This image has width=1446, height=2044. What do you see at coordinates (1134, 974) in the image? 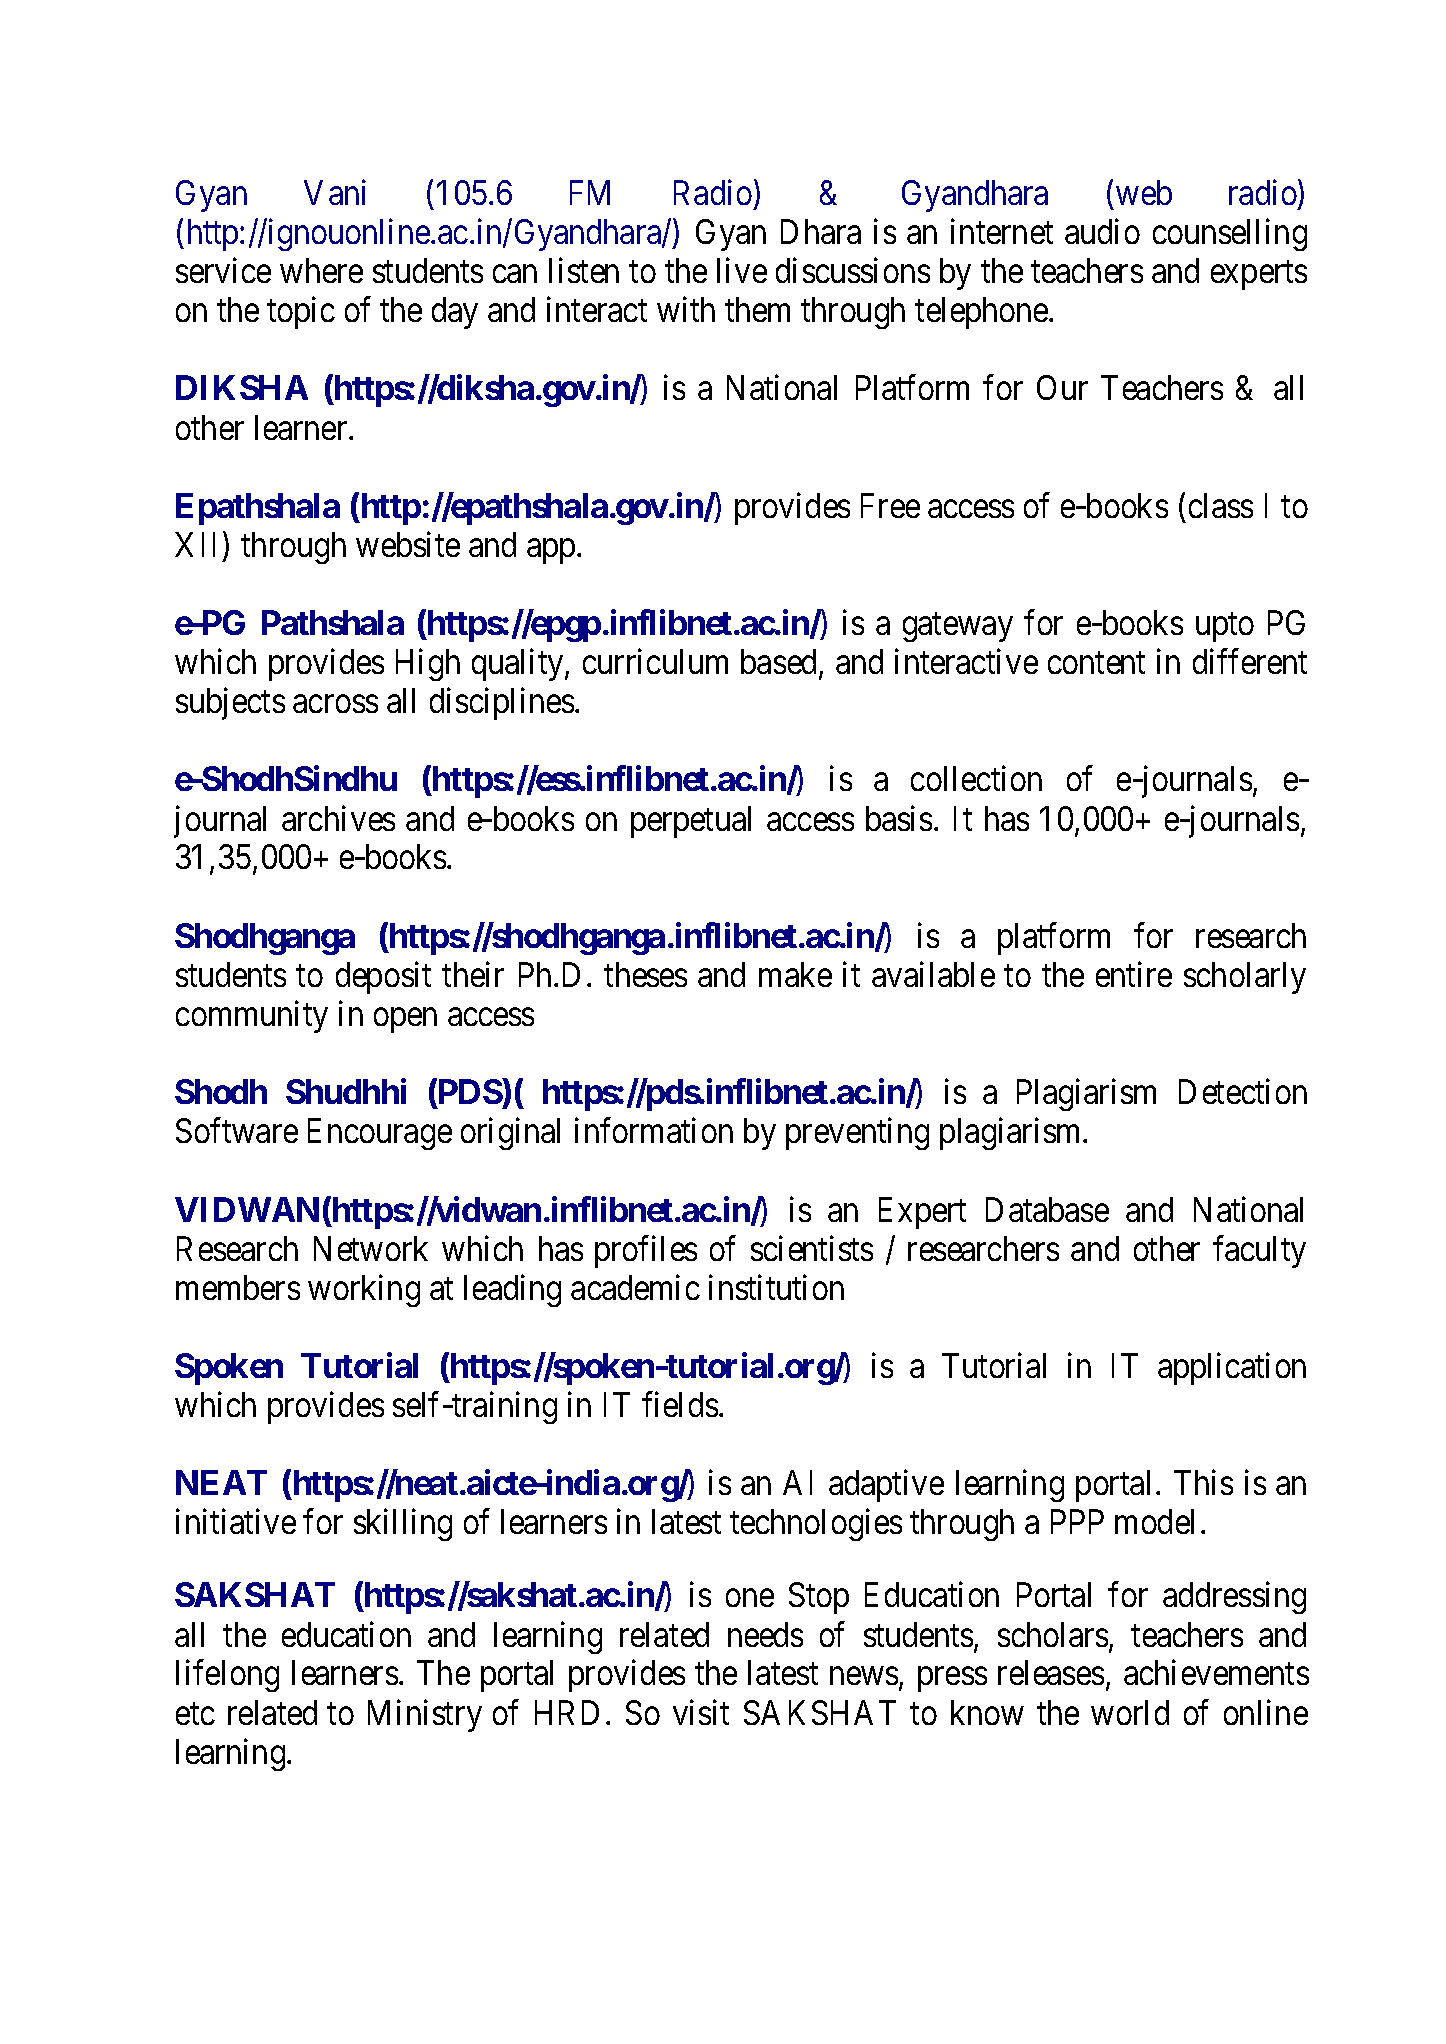
I see `entire` at bounding box center [1134, 974].
